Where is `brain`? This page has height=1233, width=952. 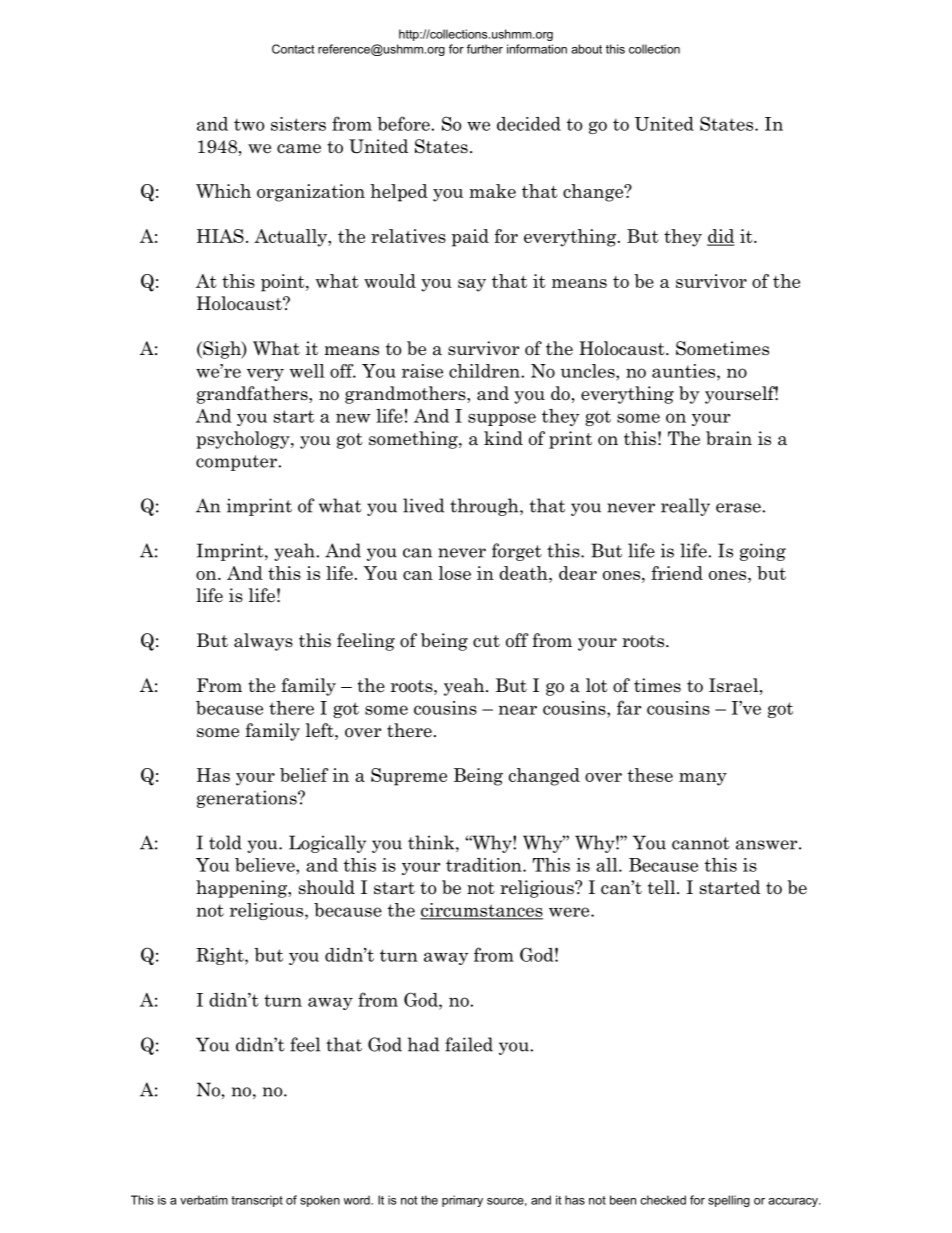
brain is located at coordinates (729, 438).
